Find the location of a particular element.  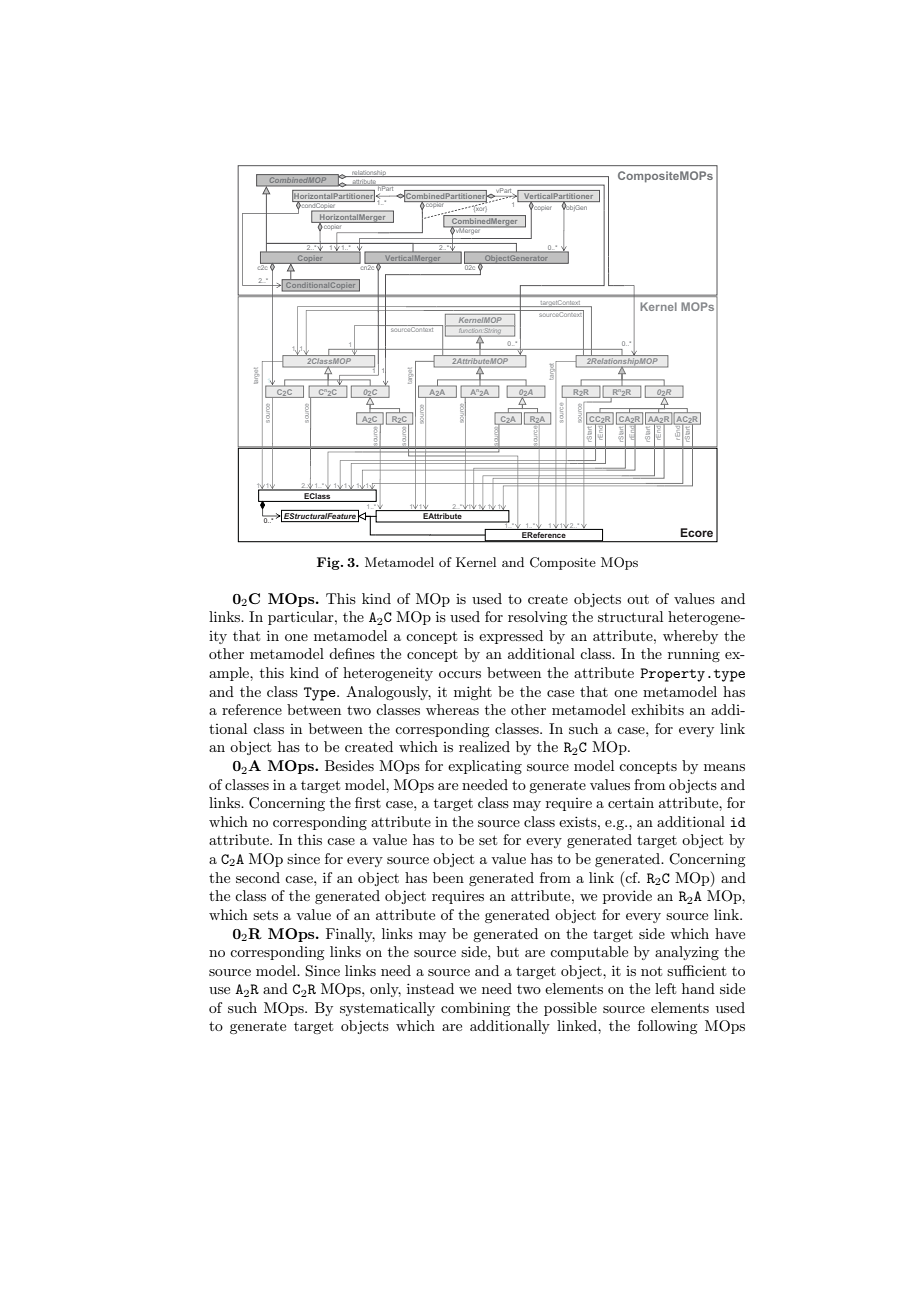

means is located at coordinates (724, 767).
